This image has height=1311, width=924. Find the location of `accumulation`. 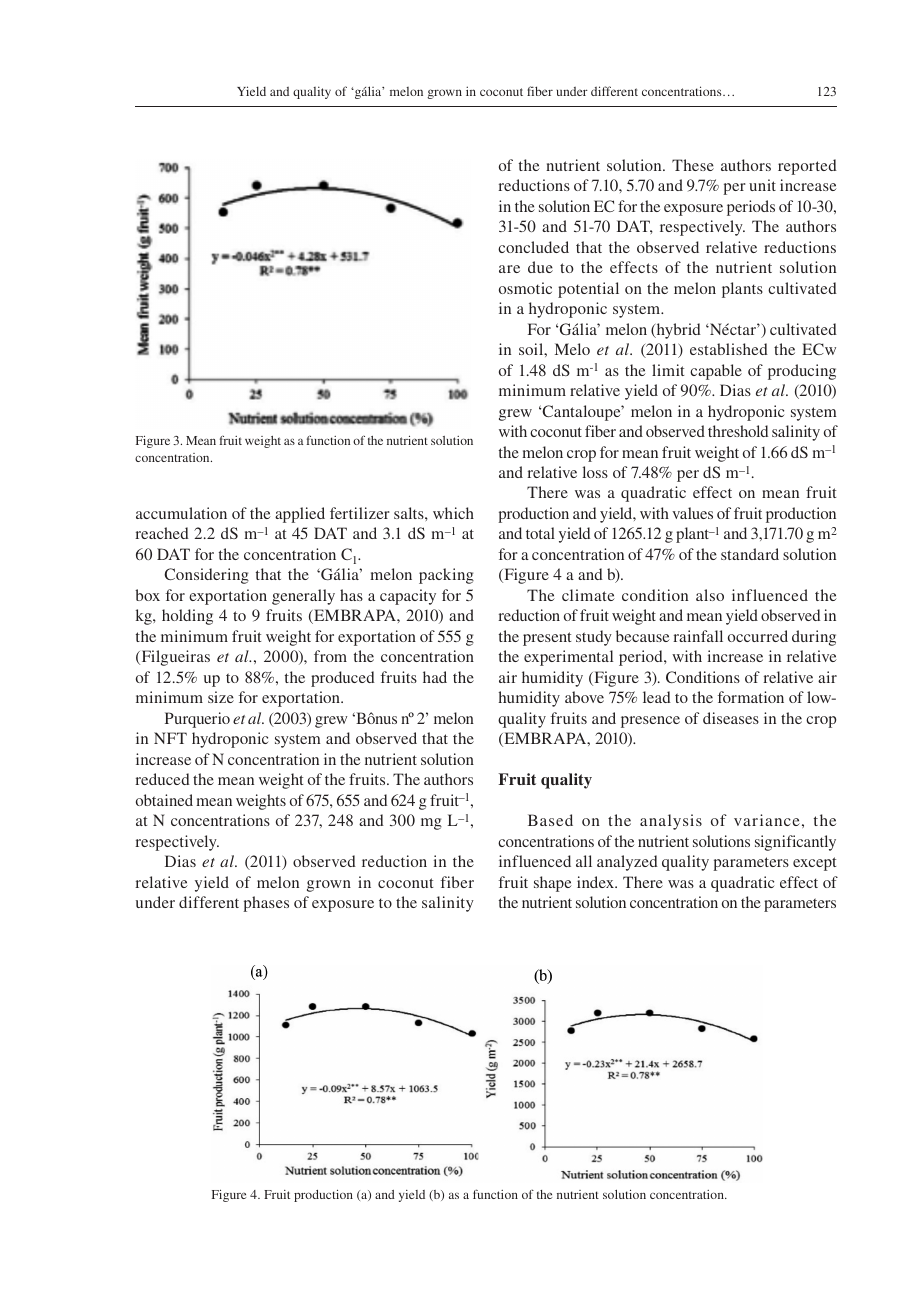

accumulation is located at coordinates (181, 513).
